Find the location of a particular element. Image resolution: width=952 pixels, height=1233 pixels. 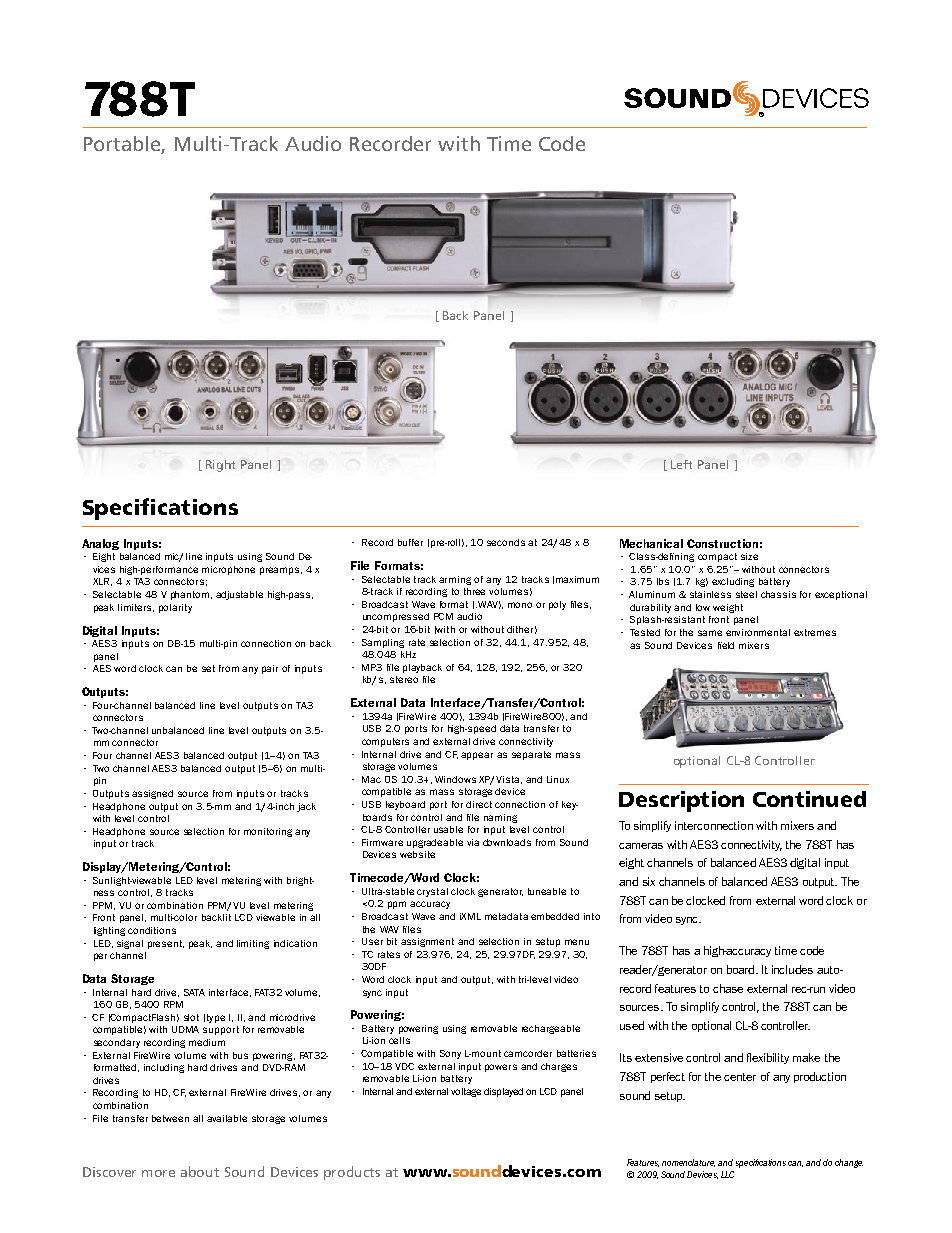

Description is located at coordinates (681, 801).
